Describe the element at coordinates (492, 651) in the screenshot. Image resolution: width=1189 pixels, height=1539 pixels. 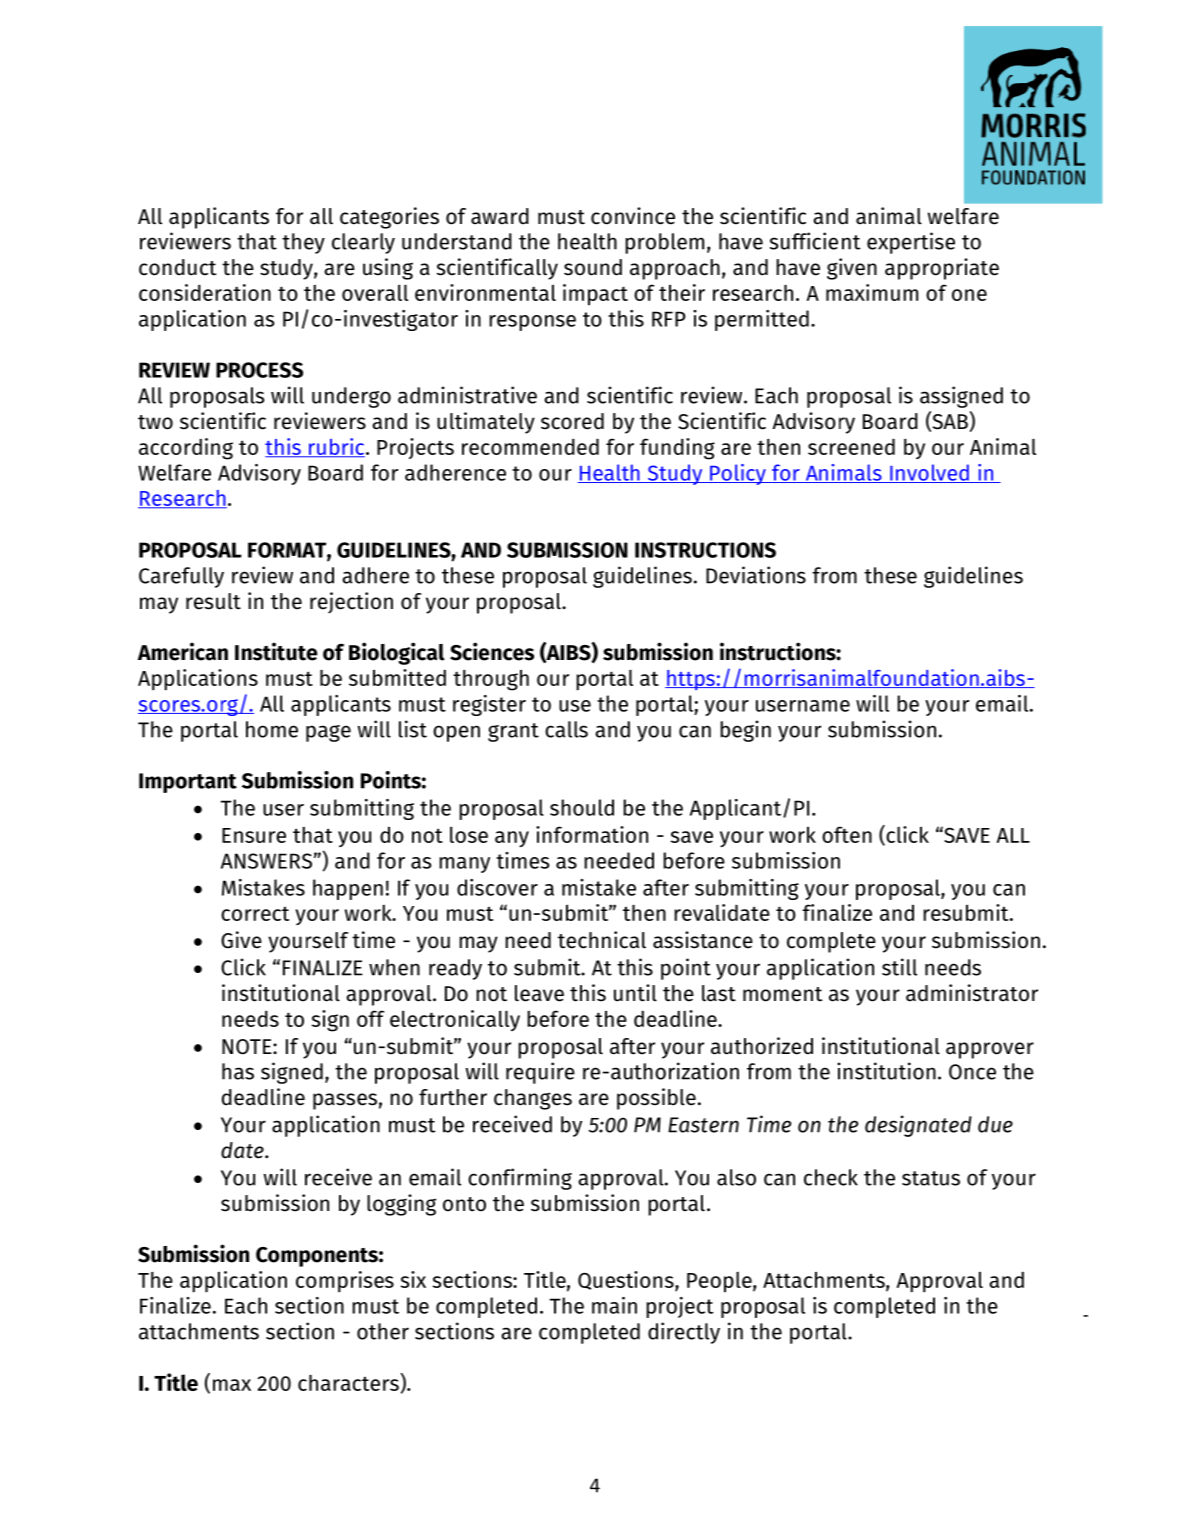
I see `Sciences` at that location.
